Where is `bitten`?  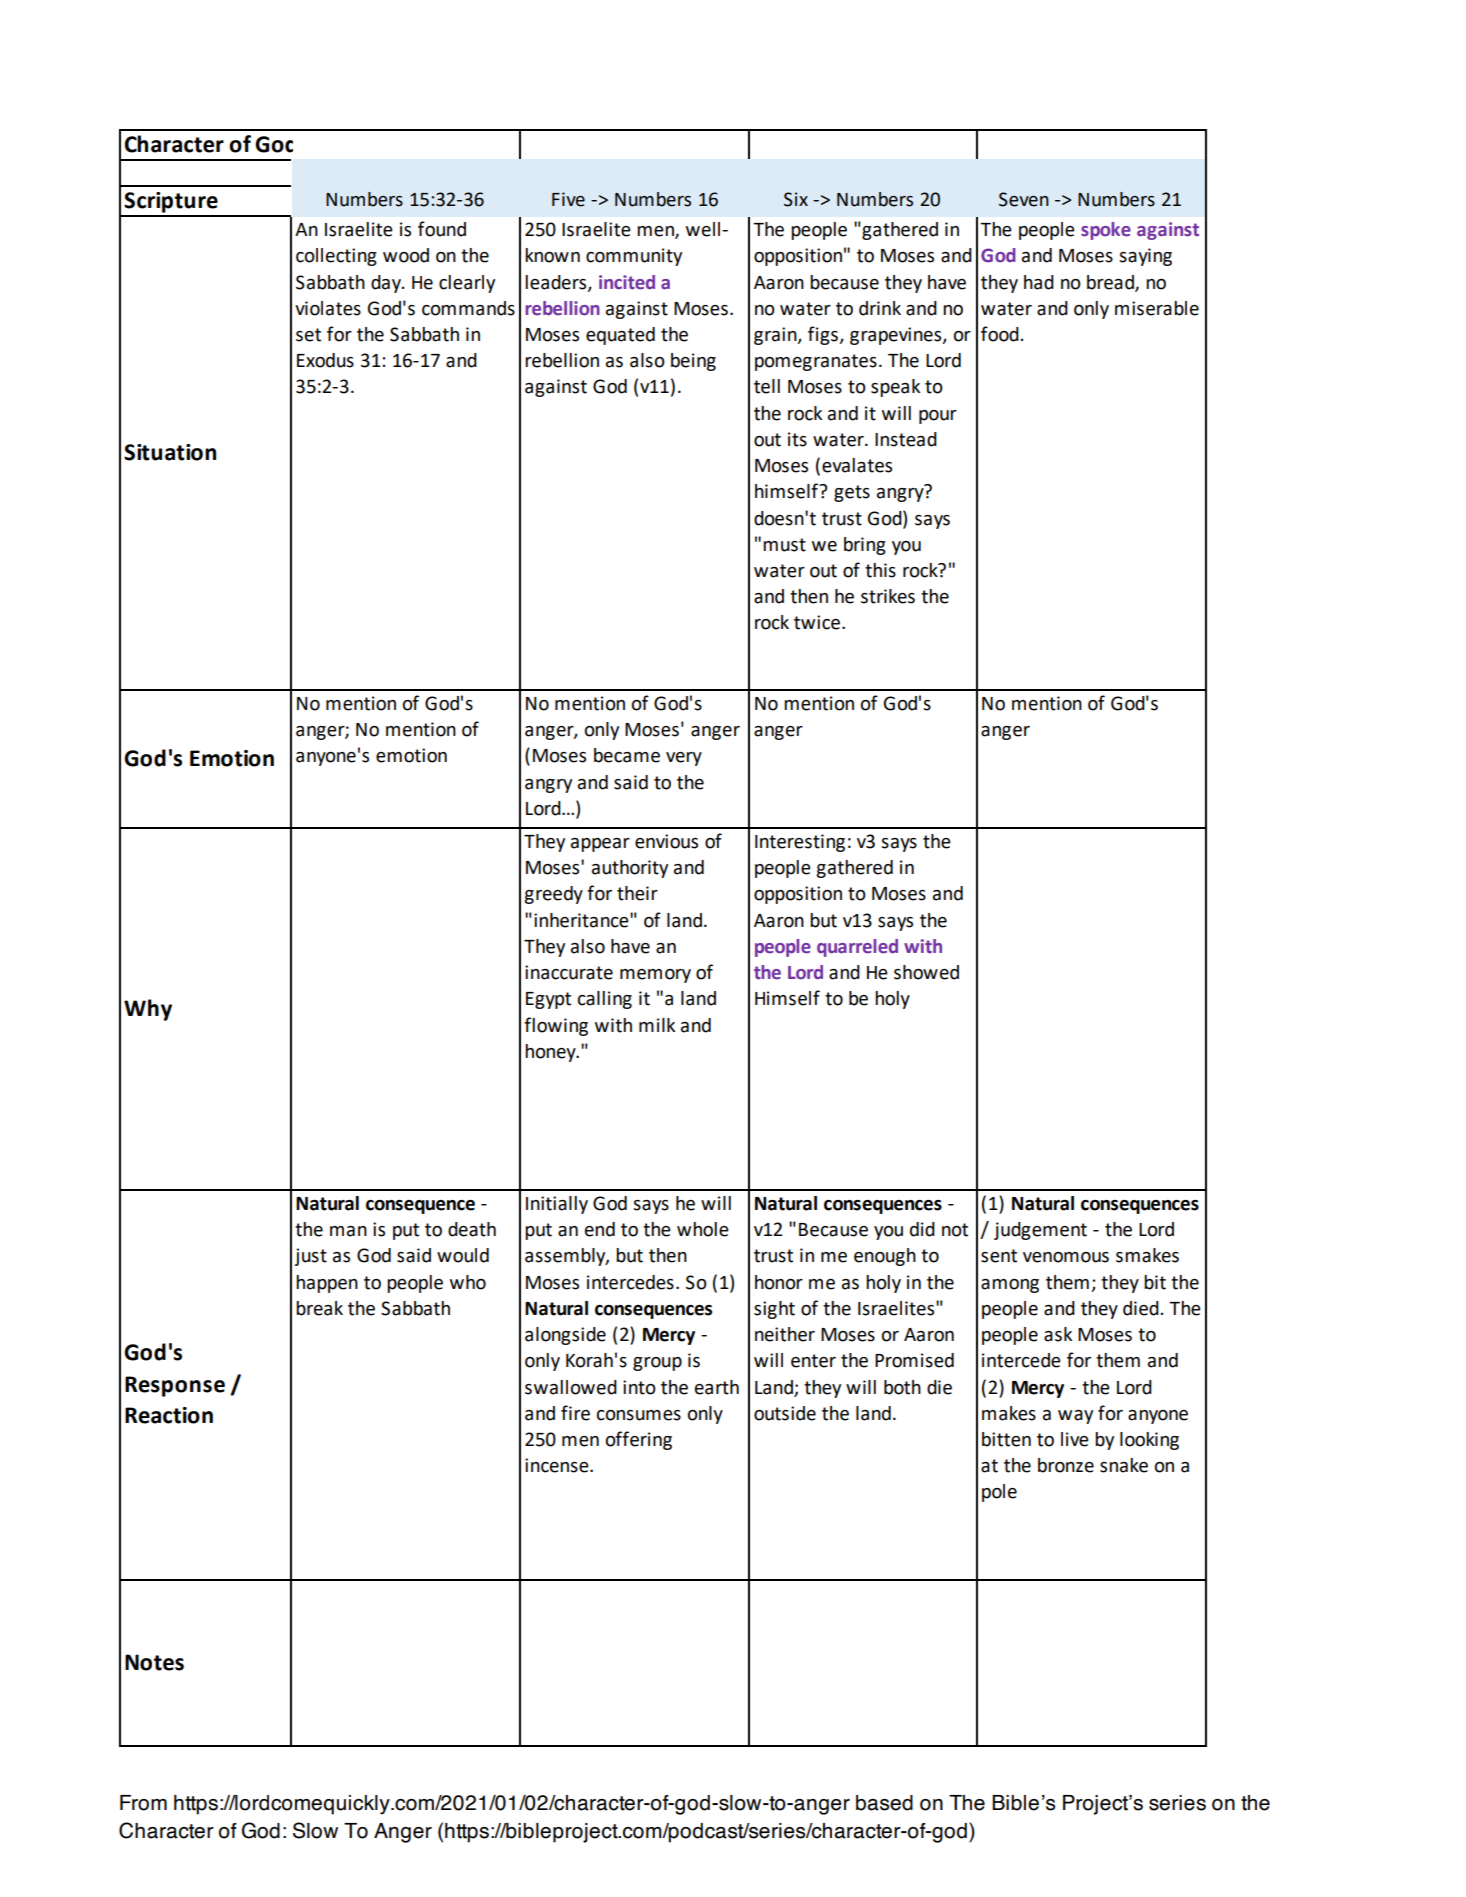
bitten is located at coordinates (1006, 1439).
